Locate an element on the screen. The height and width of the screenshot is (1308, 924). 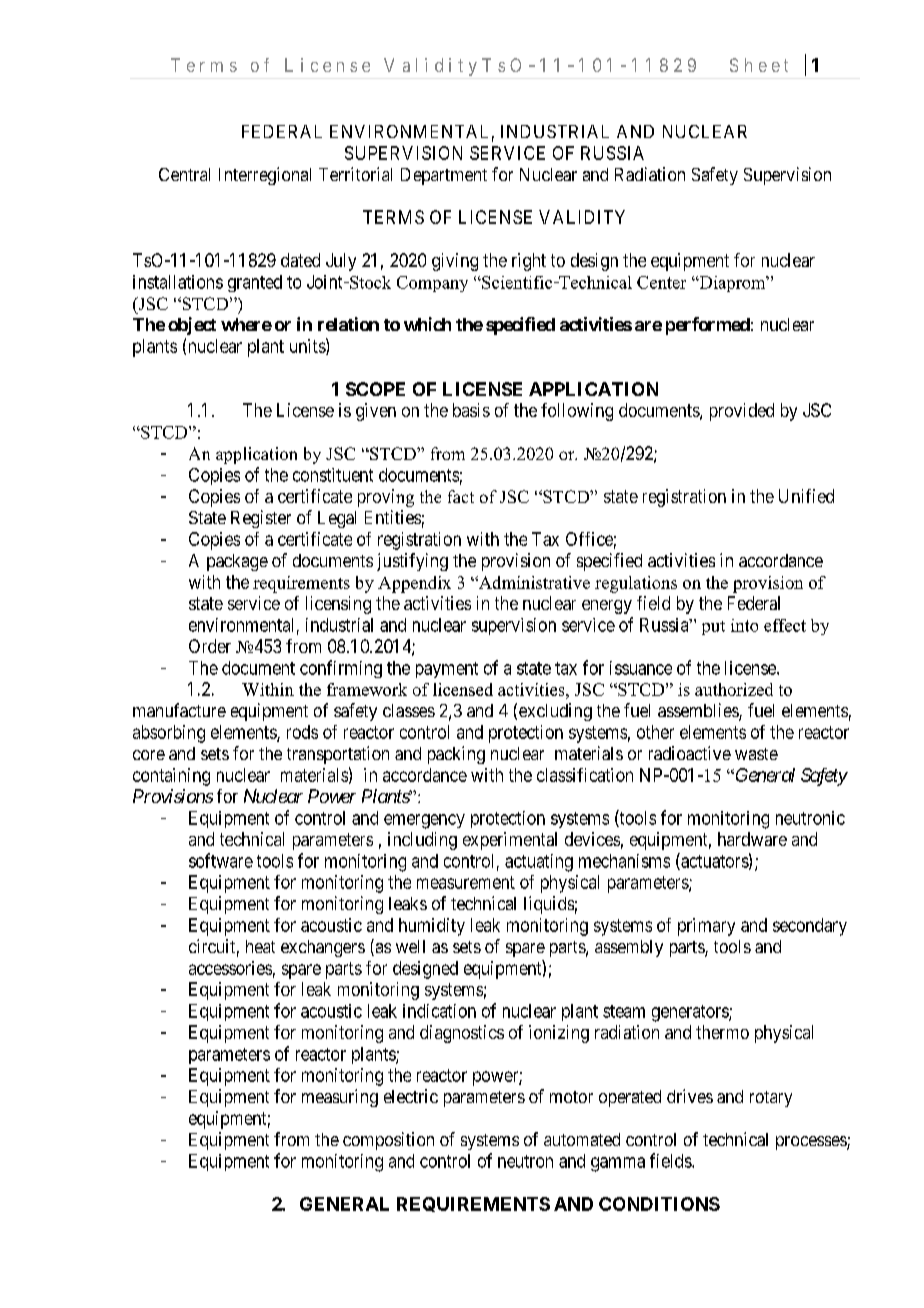
composition is located at coordinates (388, 1141).
